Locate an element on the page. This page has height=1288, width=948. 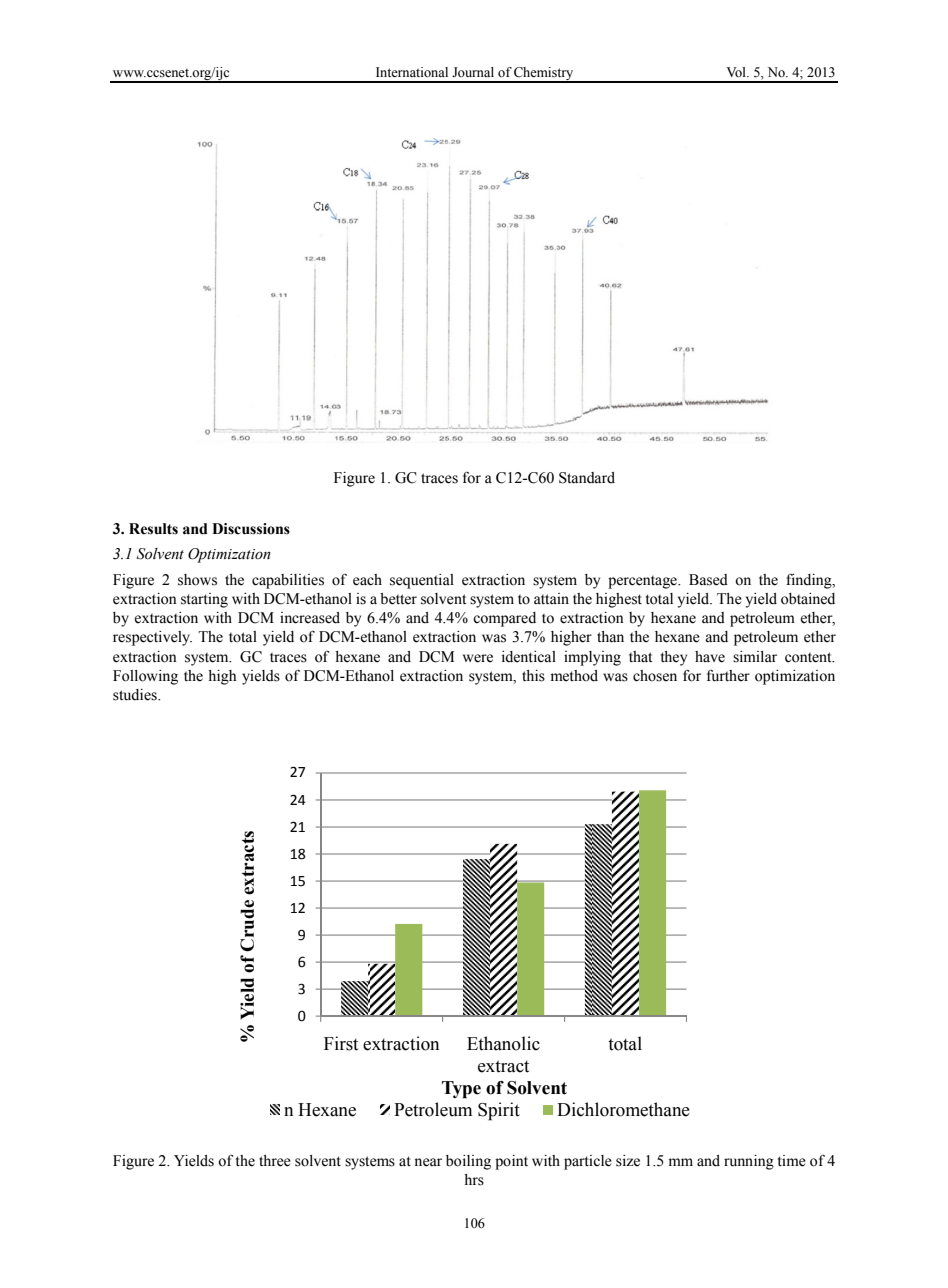
running is located at coordinates (749, 1162).
